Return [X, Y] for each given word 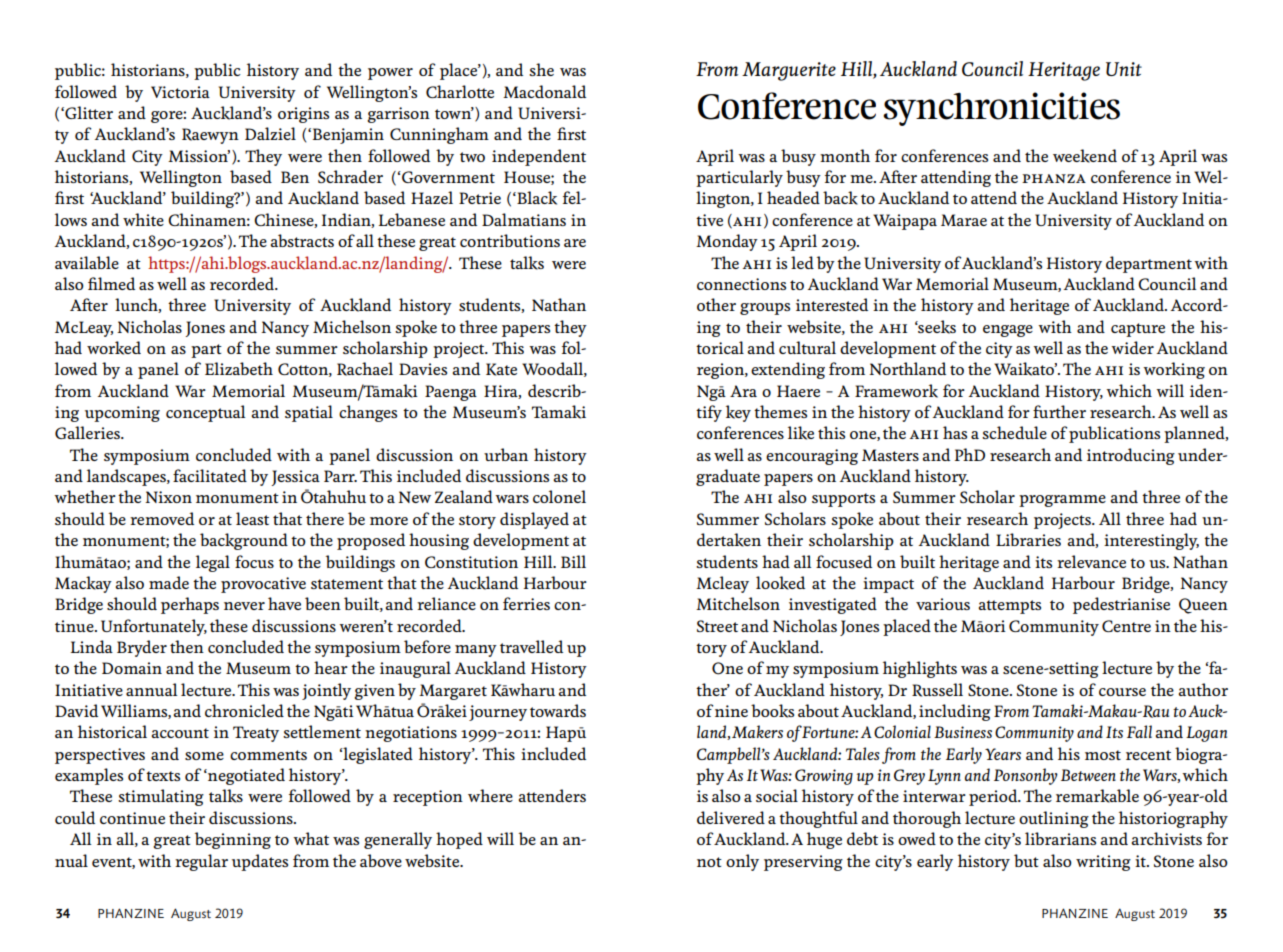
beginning [233, 840]
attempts [1009, 607]
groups [765, 309]
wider [1132, 347]
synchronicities [1001, 109]
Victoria [180, 92]
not [709, 862]
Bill [573, 561]
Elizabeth [239, 368]
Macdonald [544, 91]
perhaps [190, 605]
